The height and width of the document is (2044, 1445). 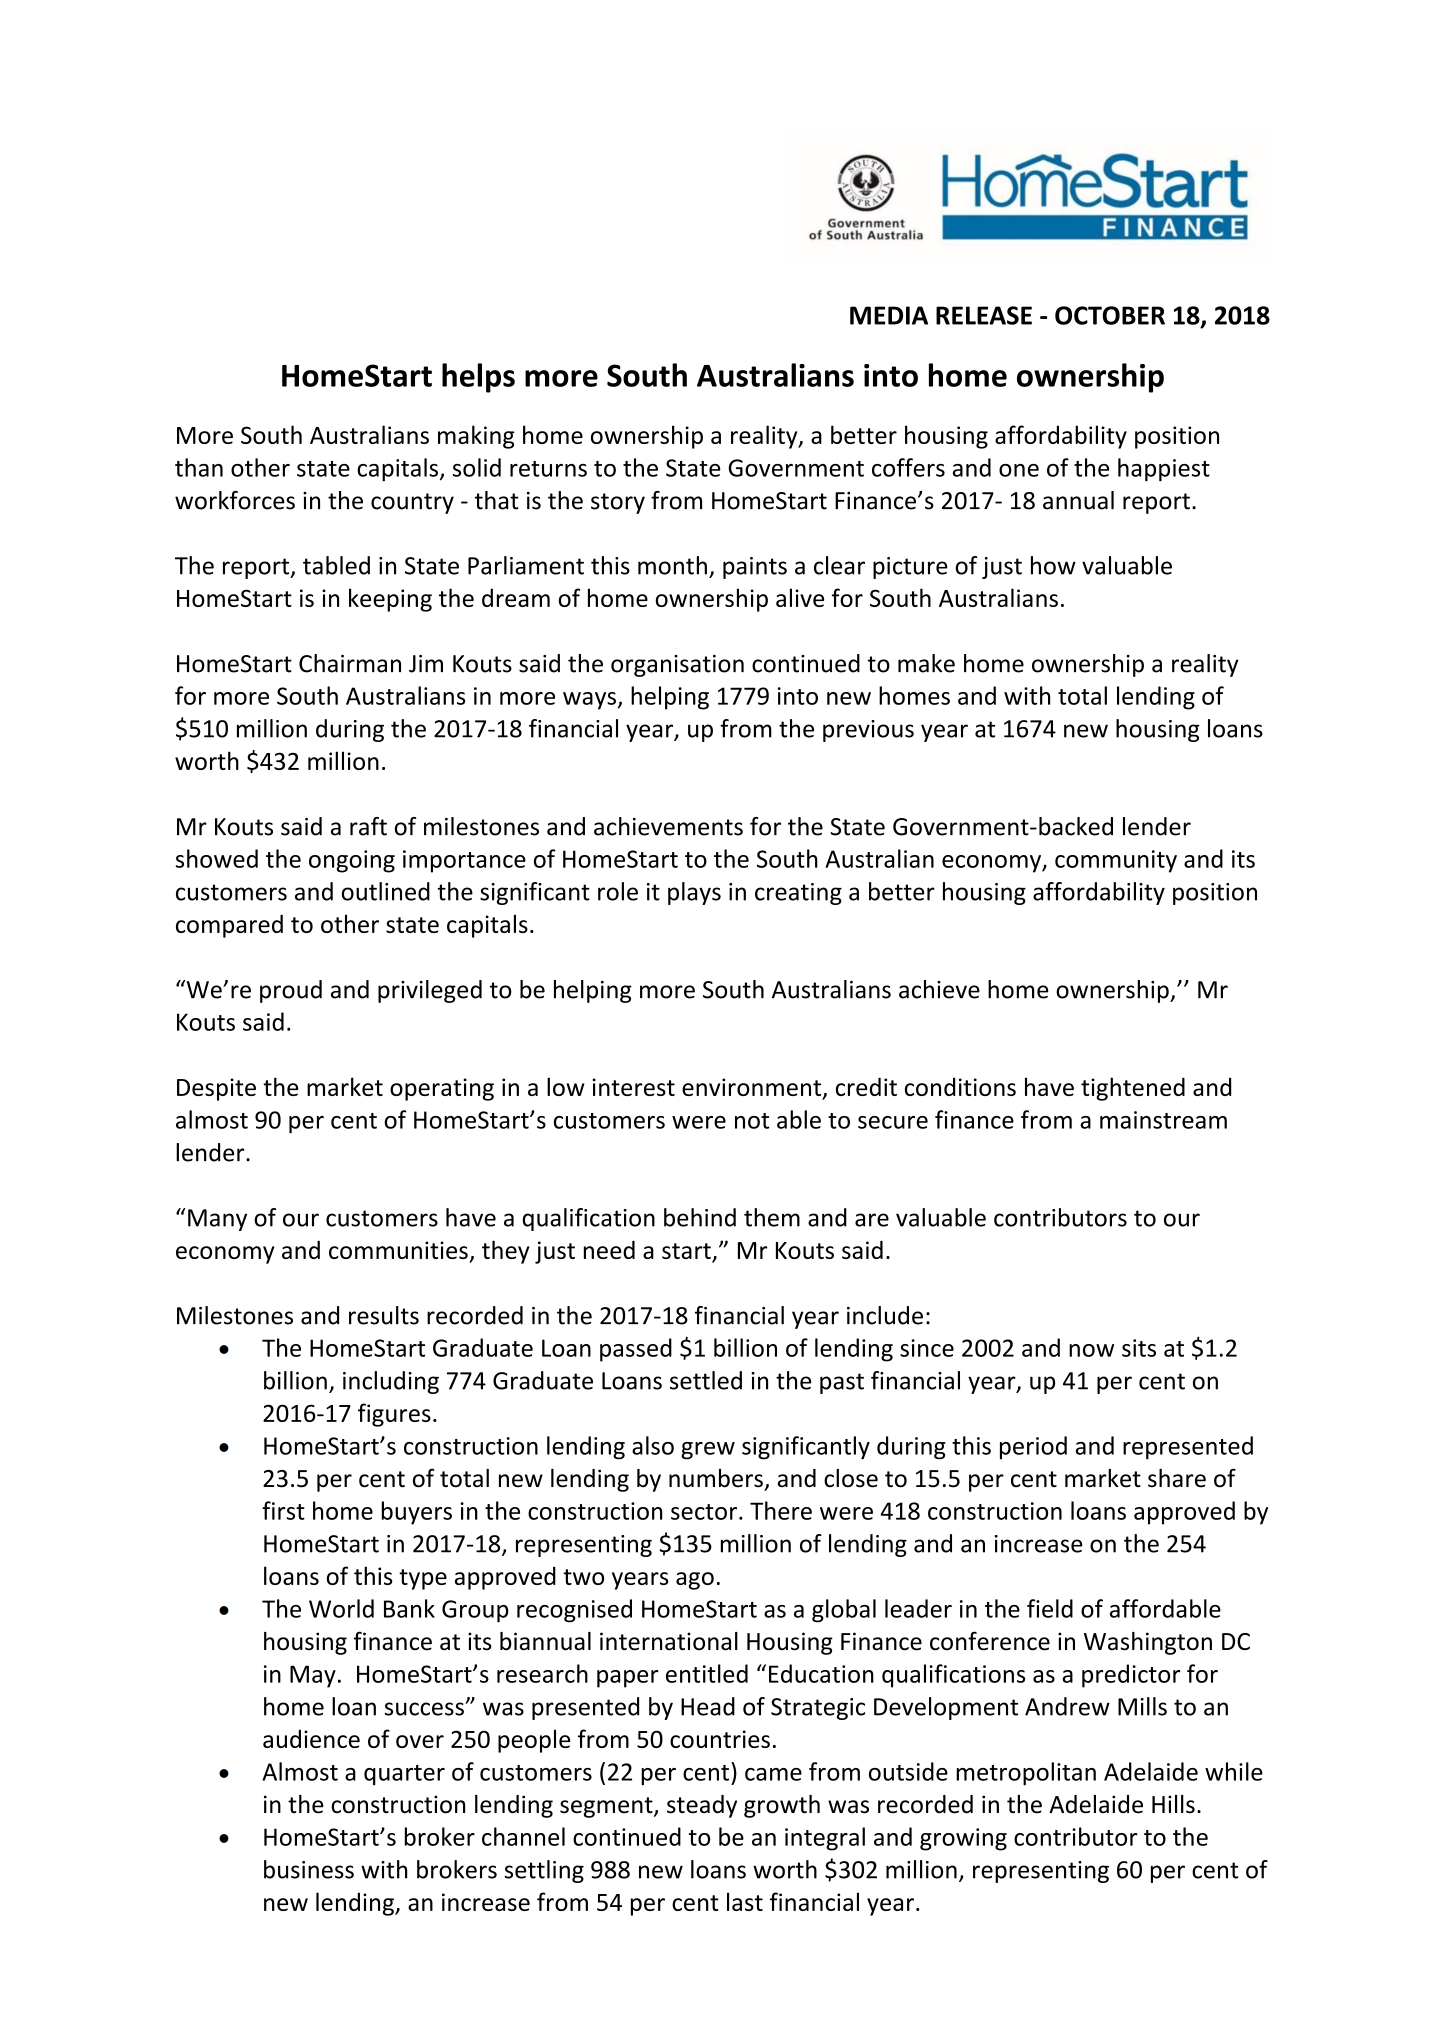 What do you see at coordinates (694, 893) in the document?
I see `plays` at bounding box center [694, 893].
